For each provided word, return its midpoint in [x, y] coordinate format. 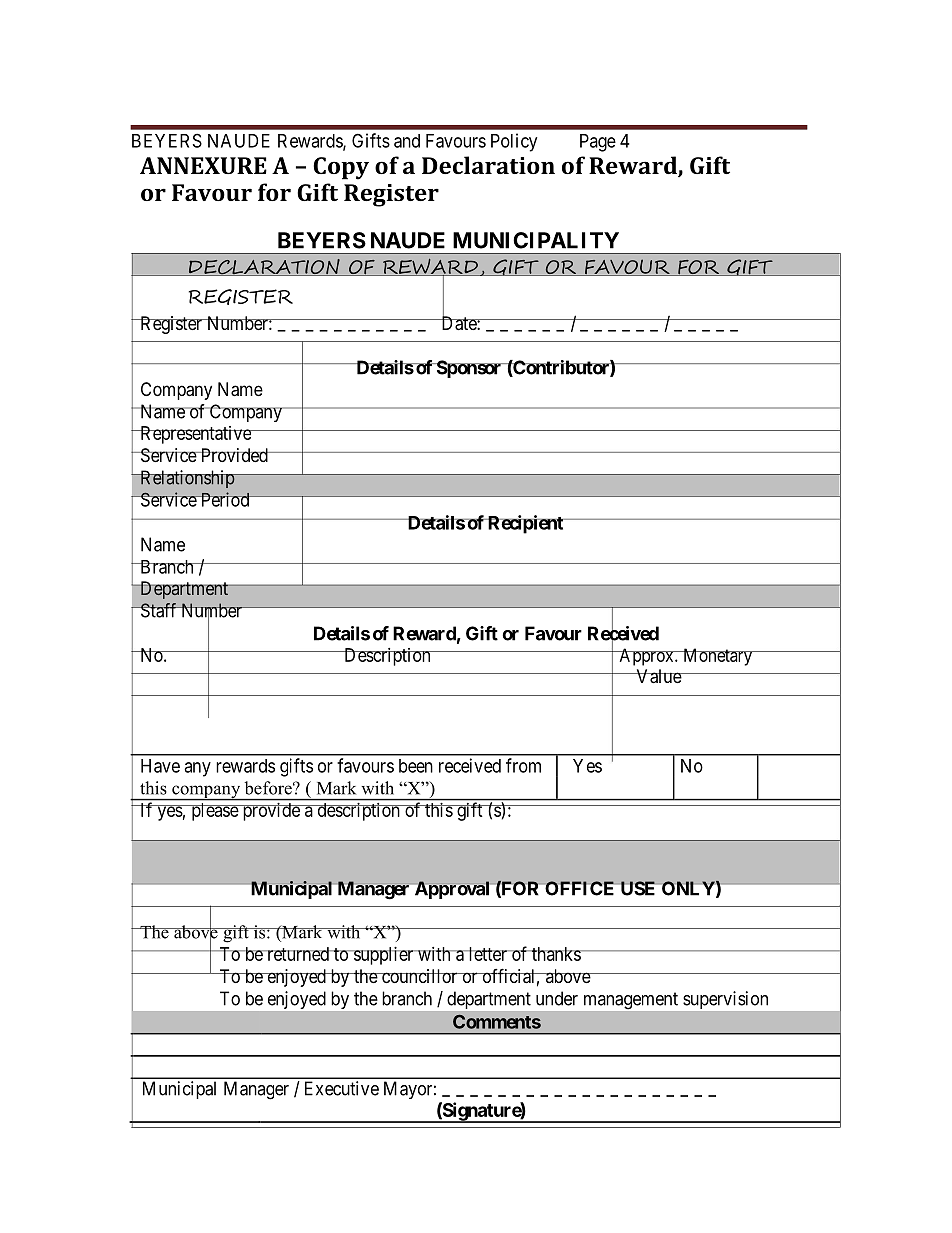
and [407, 141]
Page [598, 143]
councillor [420, 976]
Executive [342, 1088]
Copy [341, 168]
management [631, 1001]
